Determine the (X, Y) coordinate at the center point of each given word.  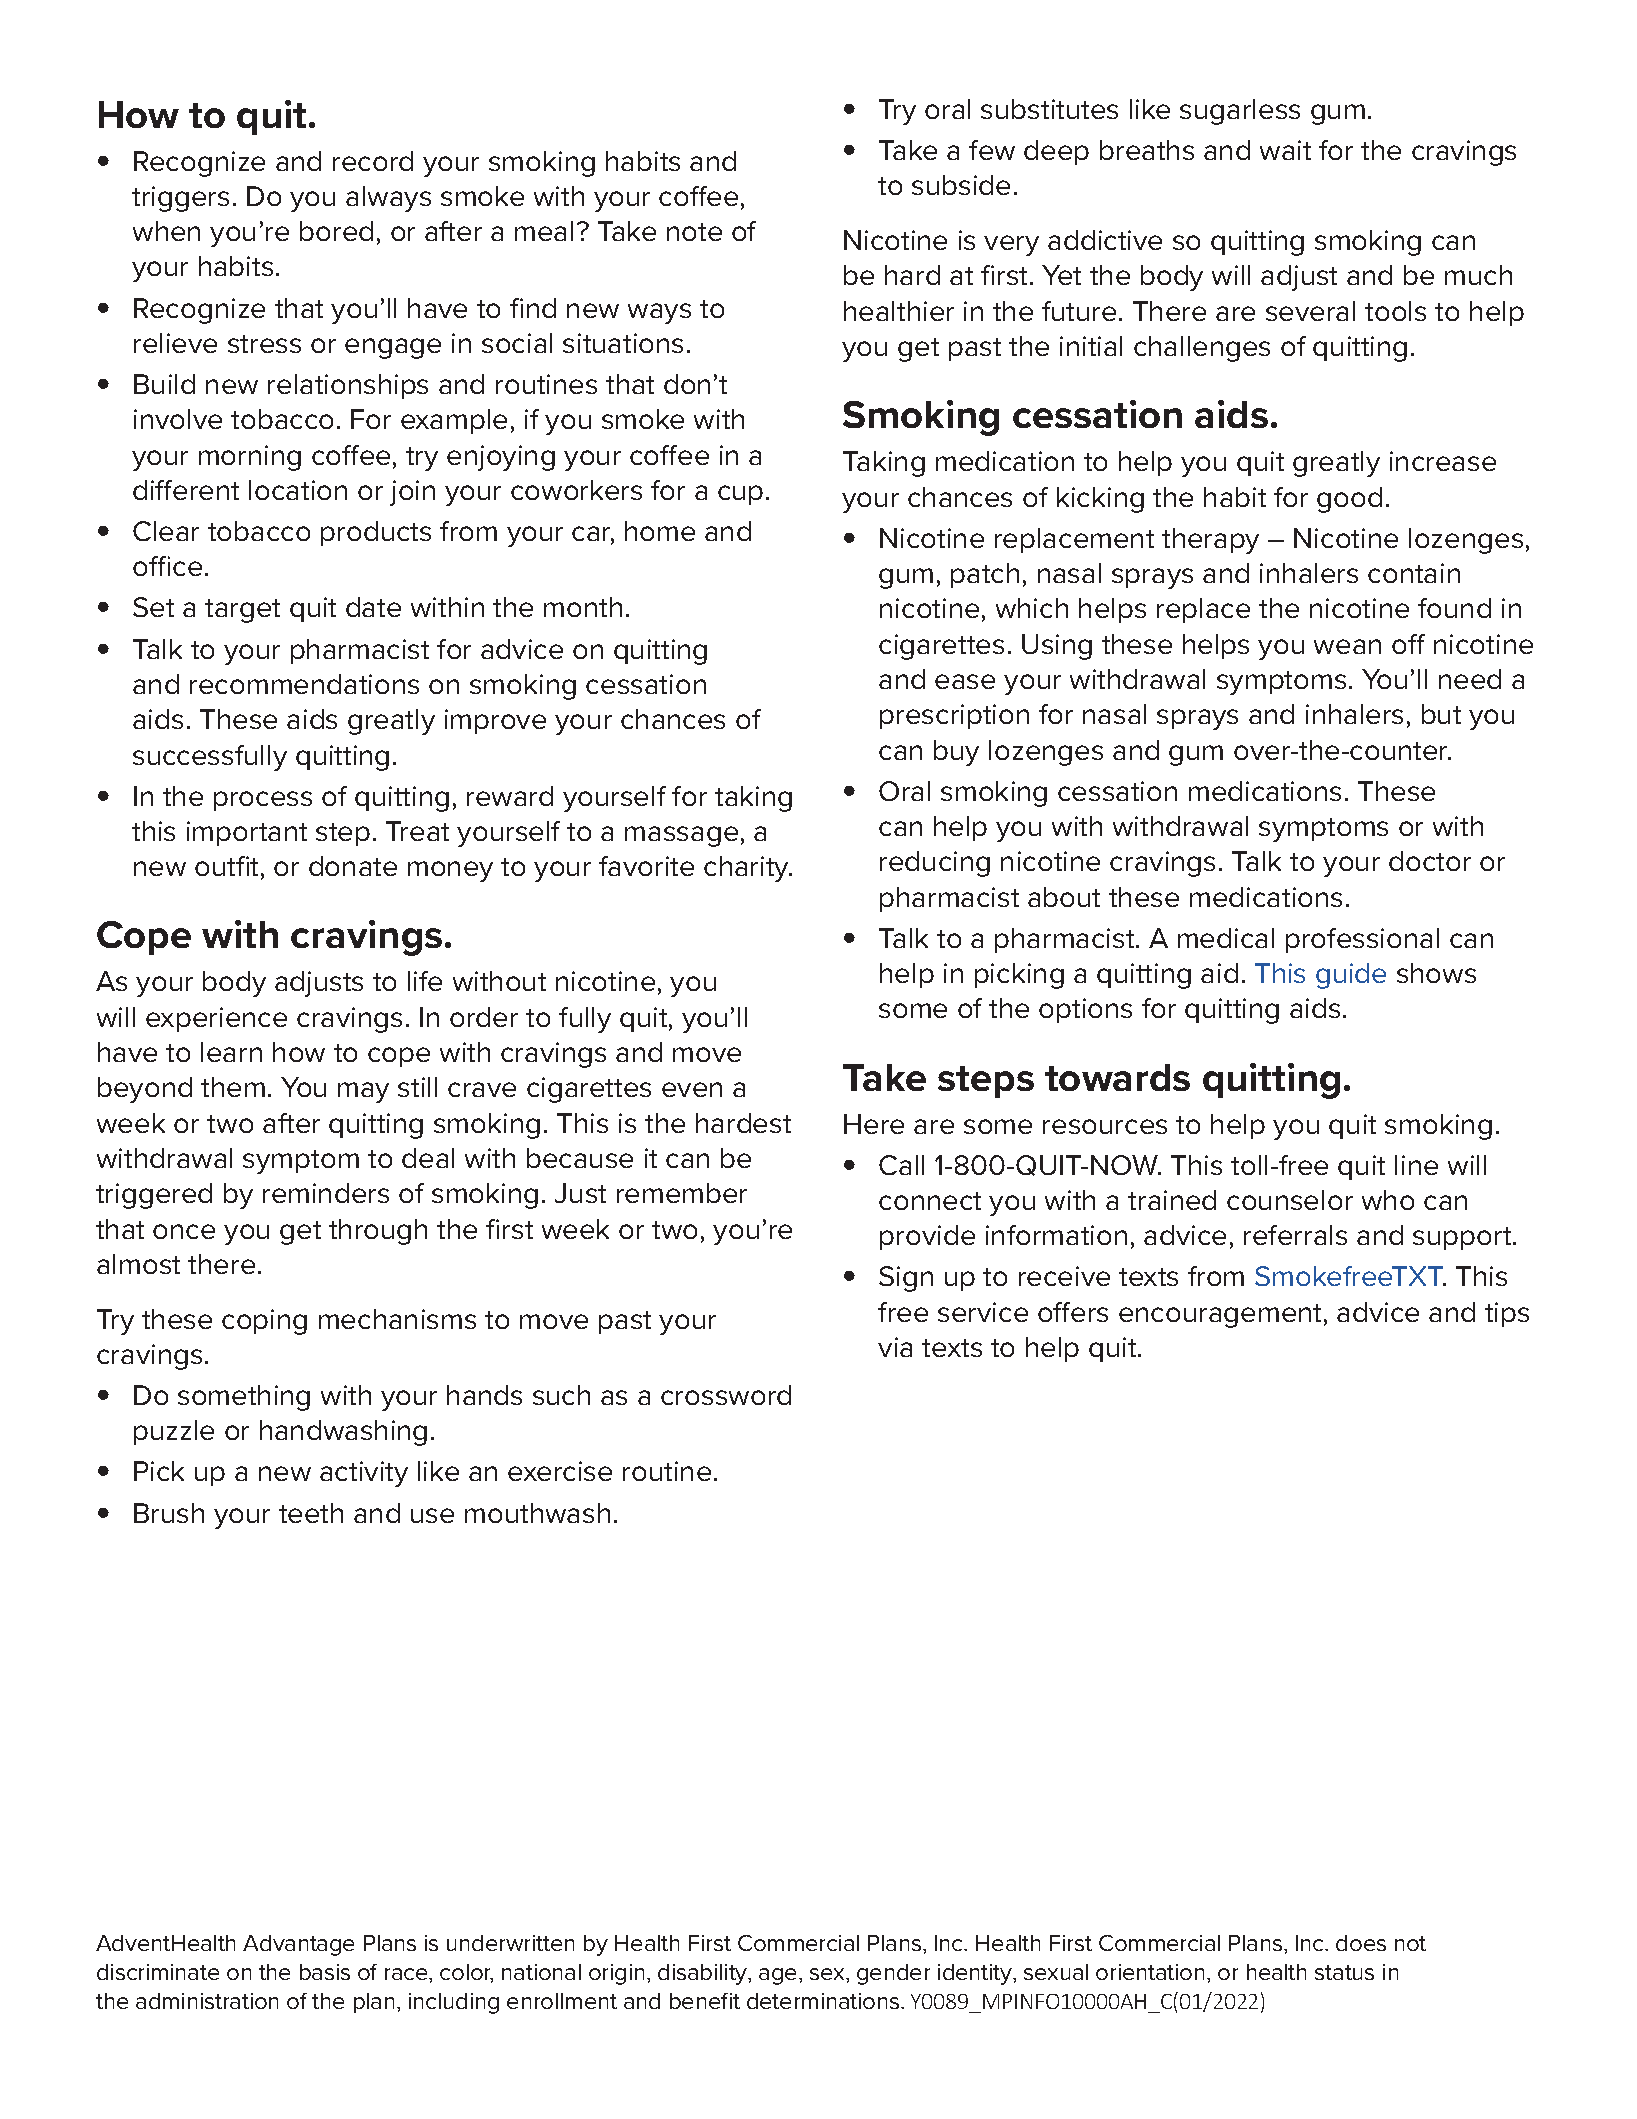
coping (264, 1322)
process (263, 801)
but (1441, 714)
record (373, 161)
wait (1285, 150)
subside (961, 185)
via (895, 1347)
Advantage (298, 1945)
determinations (824, 2001)
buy (956, 753)
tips (1507, 1314)
